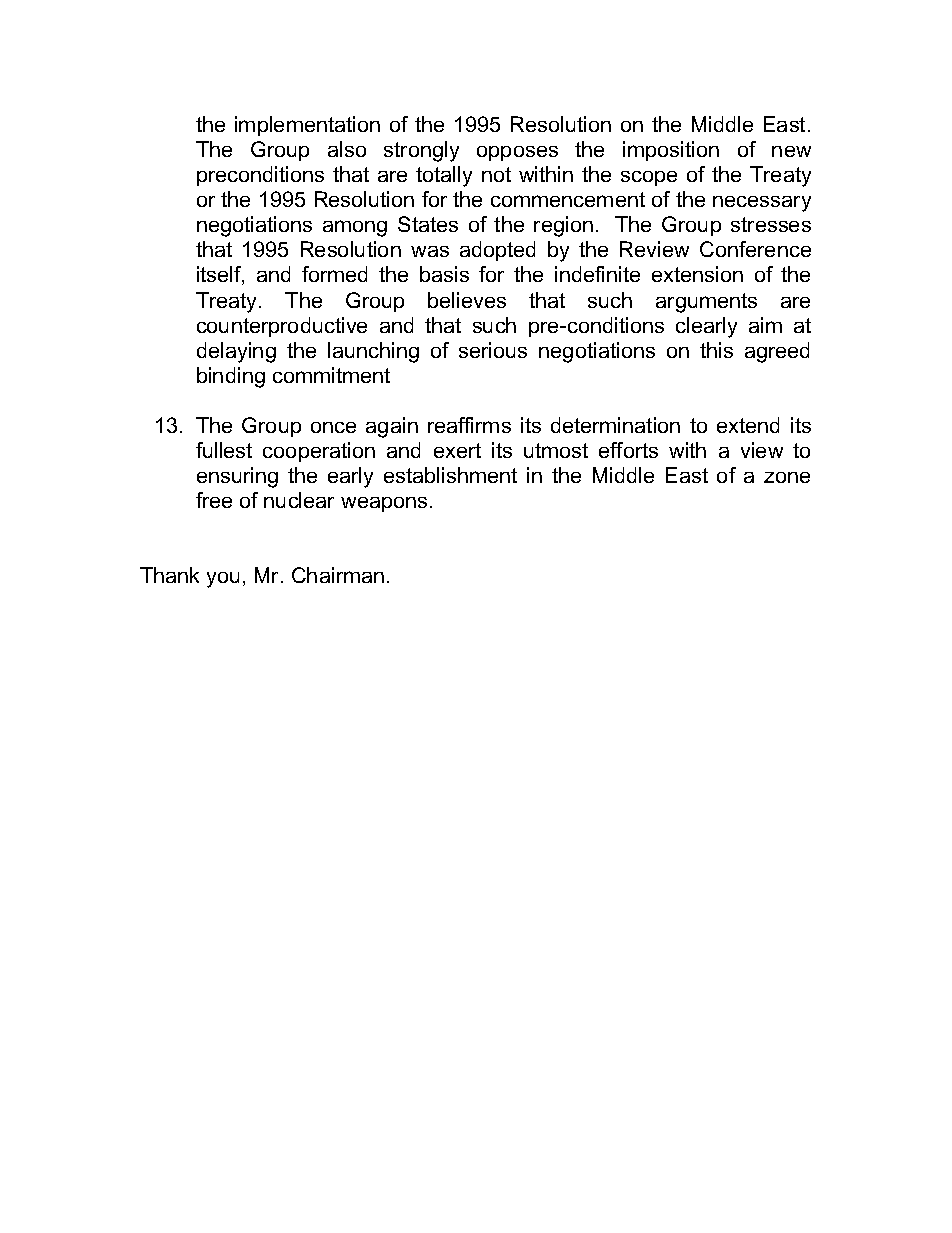  I want to click on implementation, so click(307, 126).
